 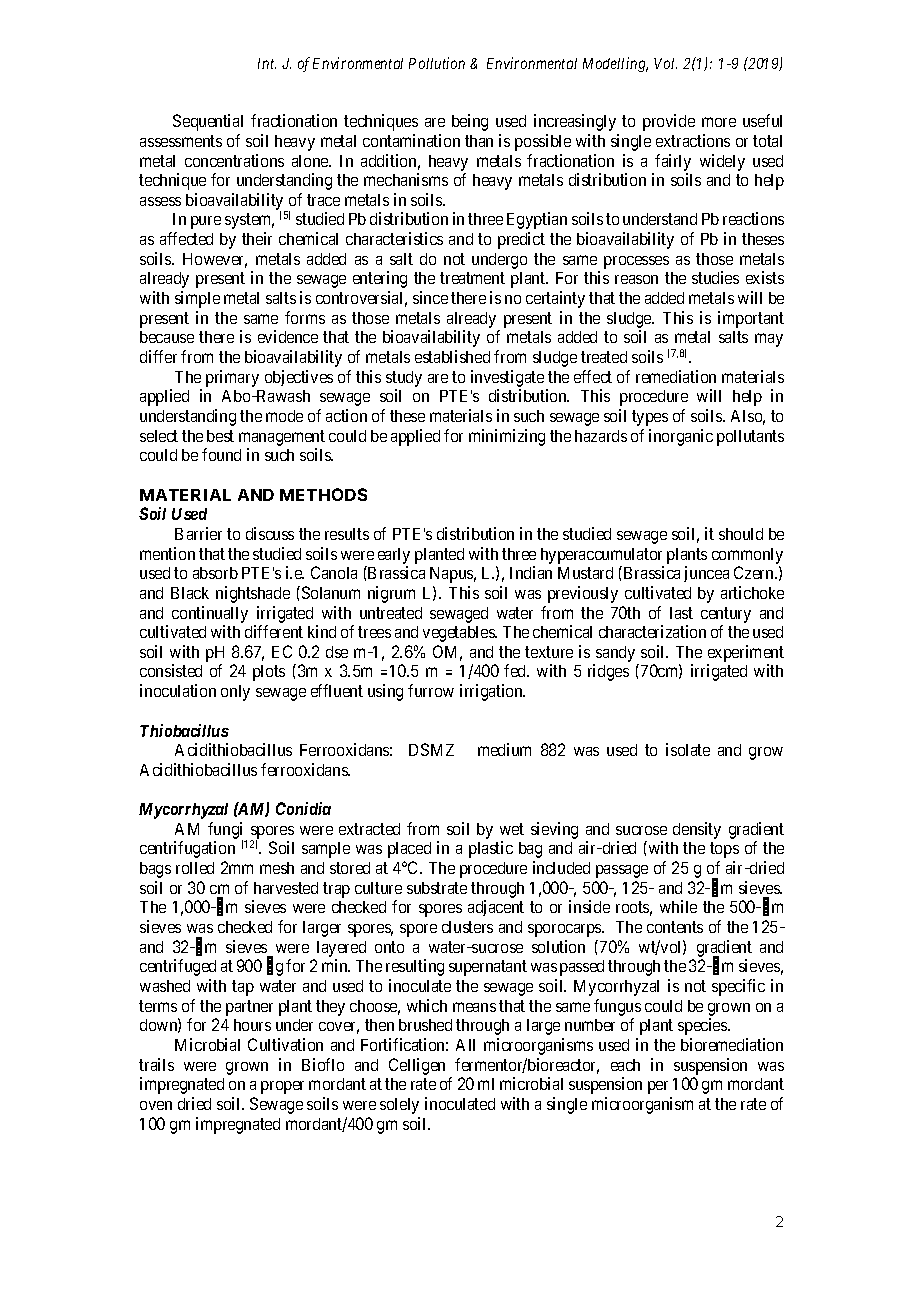 What do you see at coordinates (507, 437) in the image?
I see `minimizing` at bounding box center [507, 437].
